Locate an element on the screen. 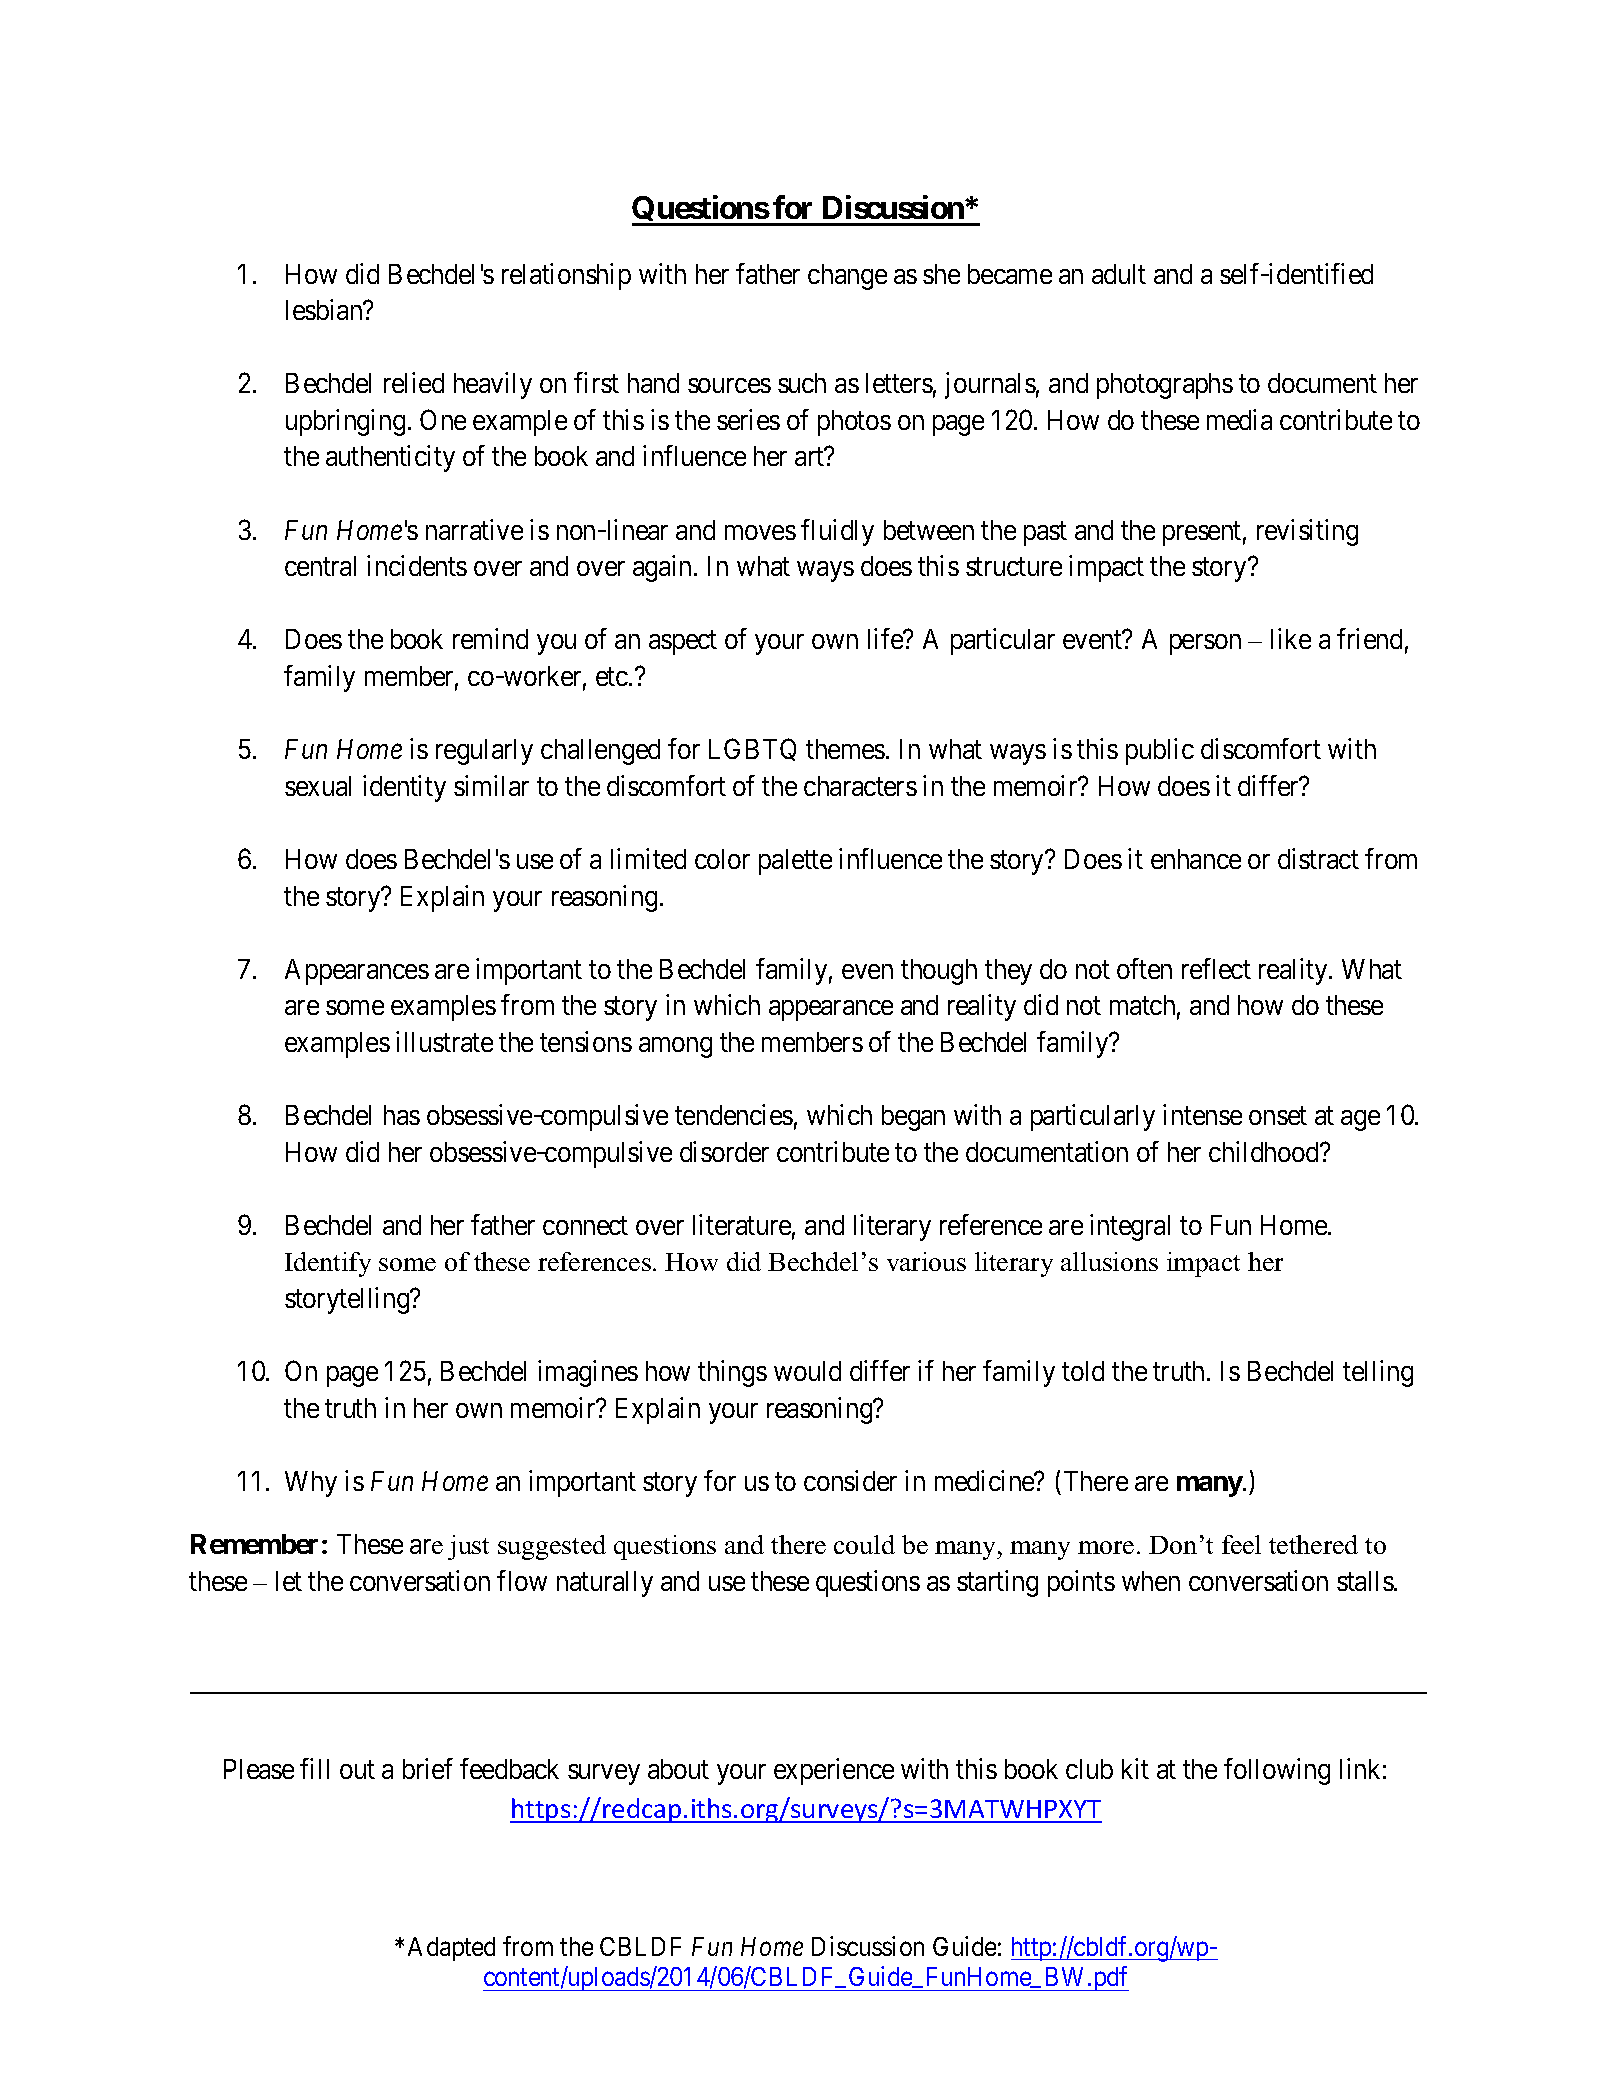 The width and height of the screenshot is (1612, 2087). identity is located at coordinates (404, 788).
